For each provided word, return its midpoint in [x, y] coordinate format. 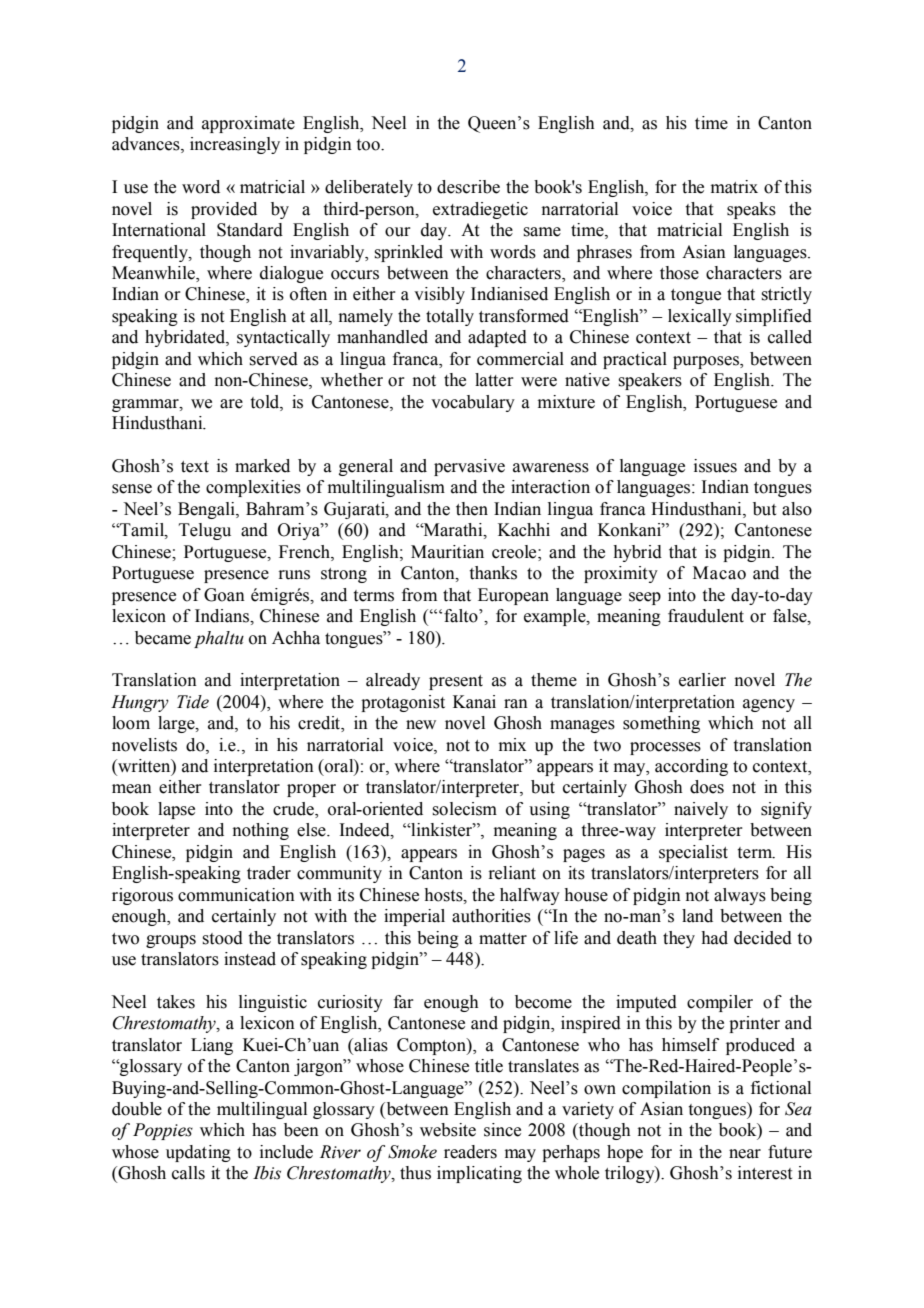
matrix [734, 187]
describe [468, 187]
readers [470, 1152]
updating [198, 1153]
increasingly [235, 145]
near [745, 1154]
